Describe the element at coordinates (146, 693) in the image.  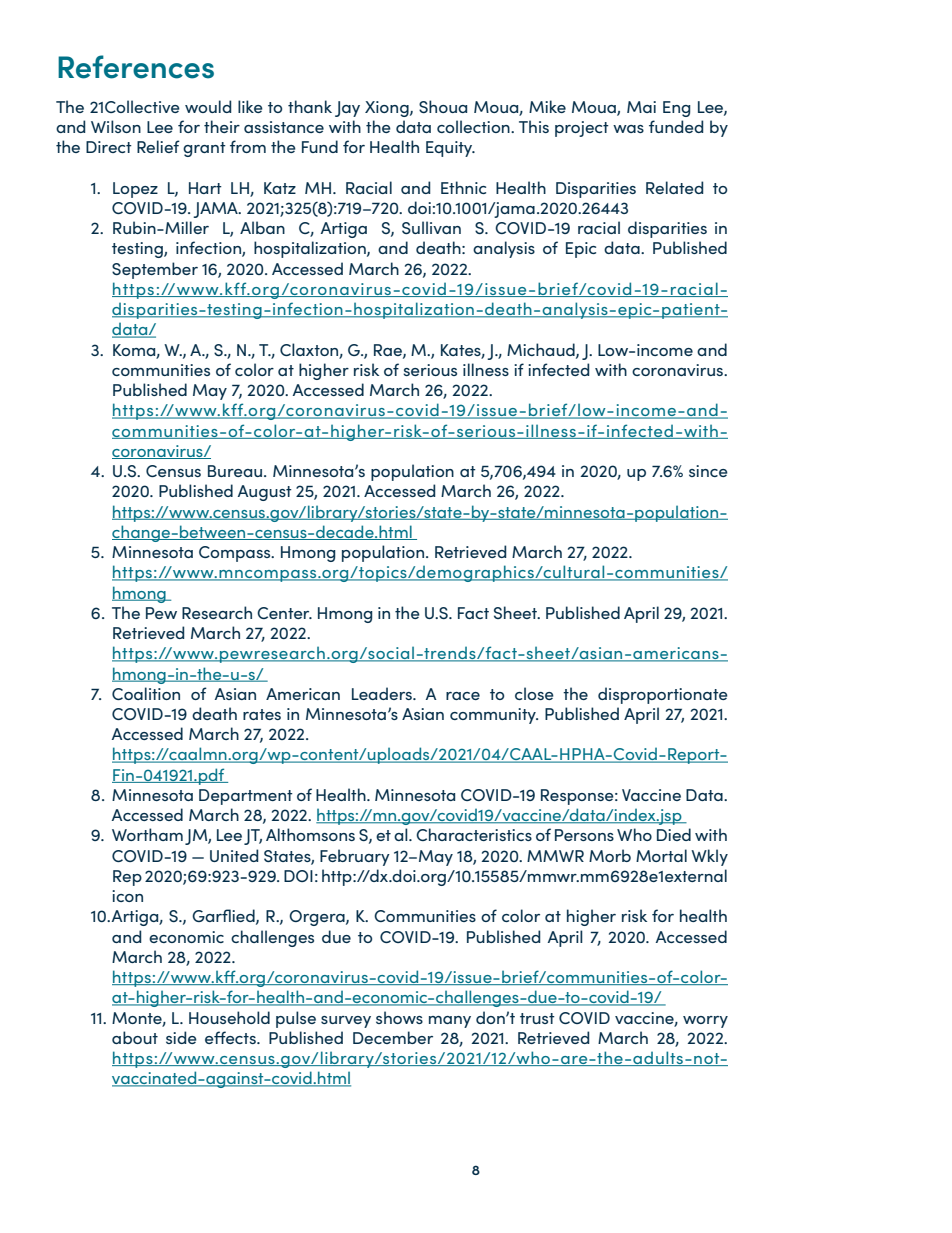
I see `Coalition` at that location.
